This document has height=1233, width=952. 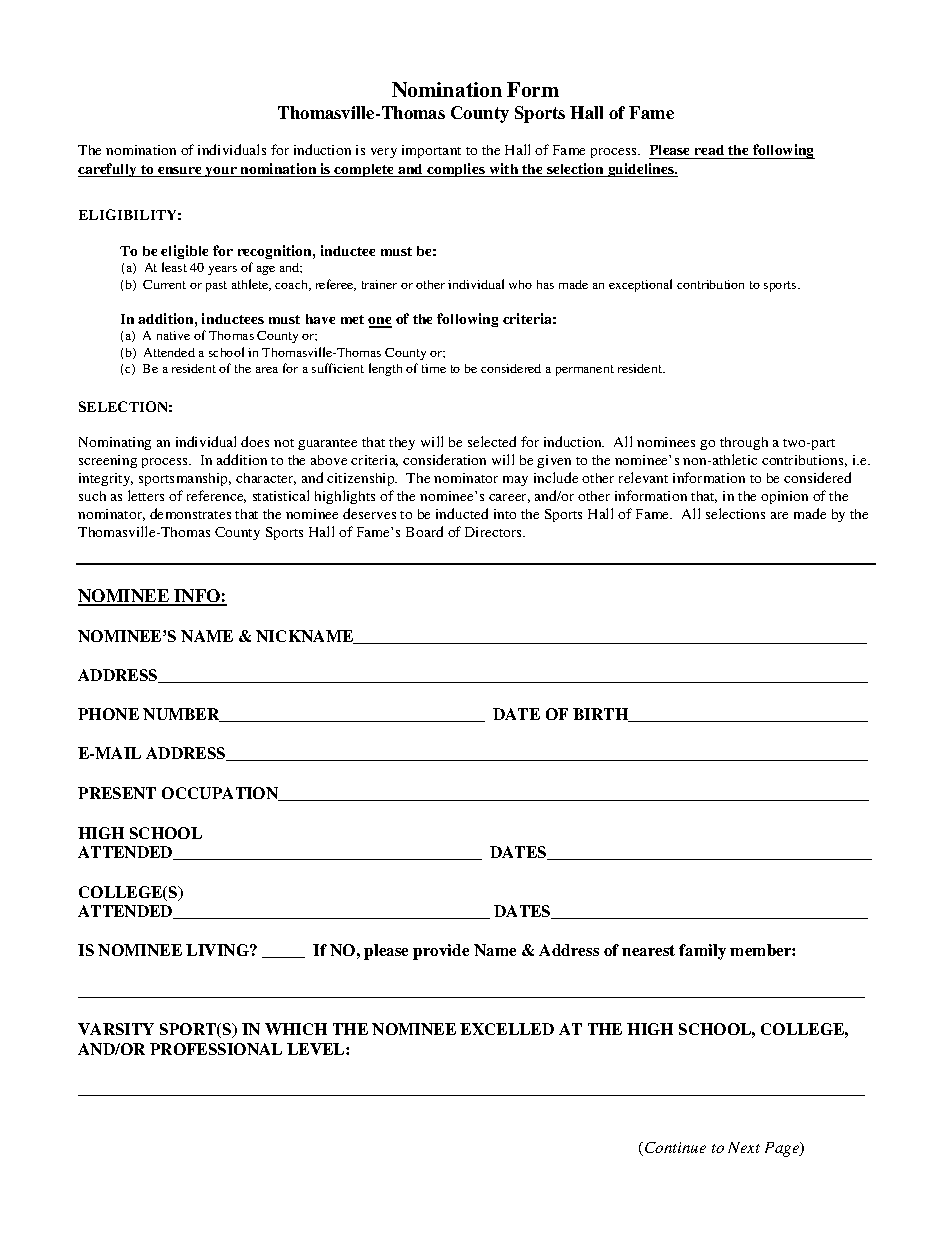 What do you see at coordinates (117, 793) in the document?
I see `PRESENT` at bounding box center [117, 793].
